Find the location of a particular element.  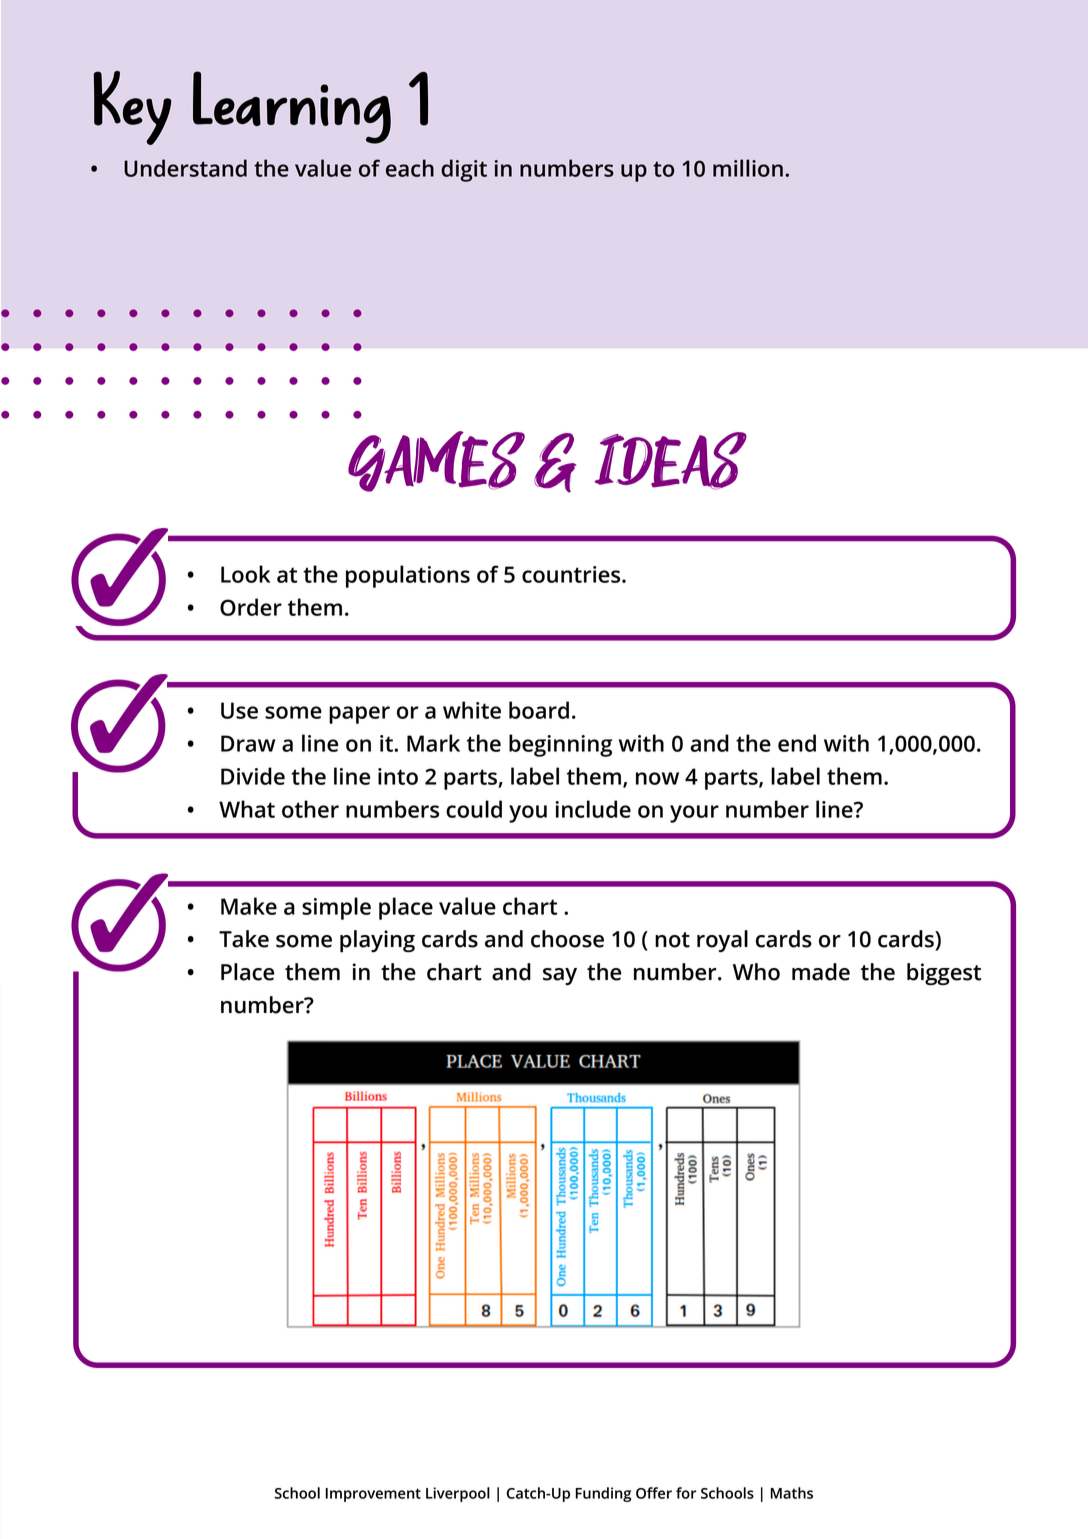

What is located at coordinates (247, 809).
